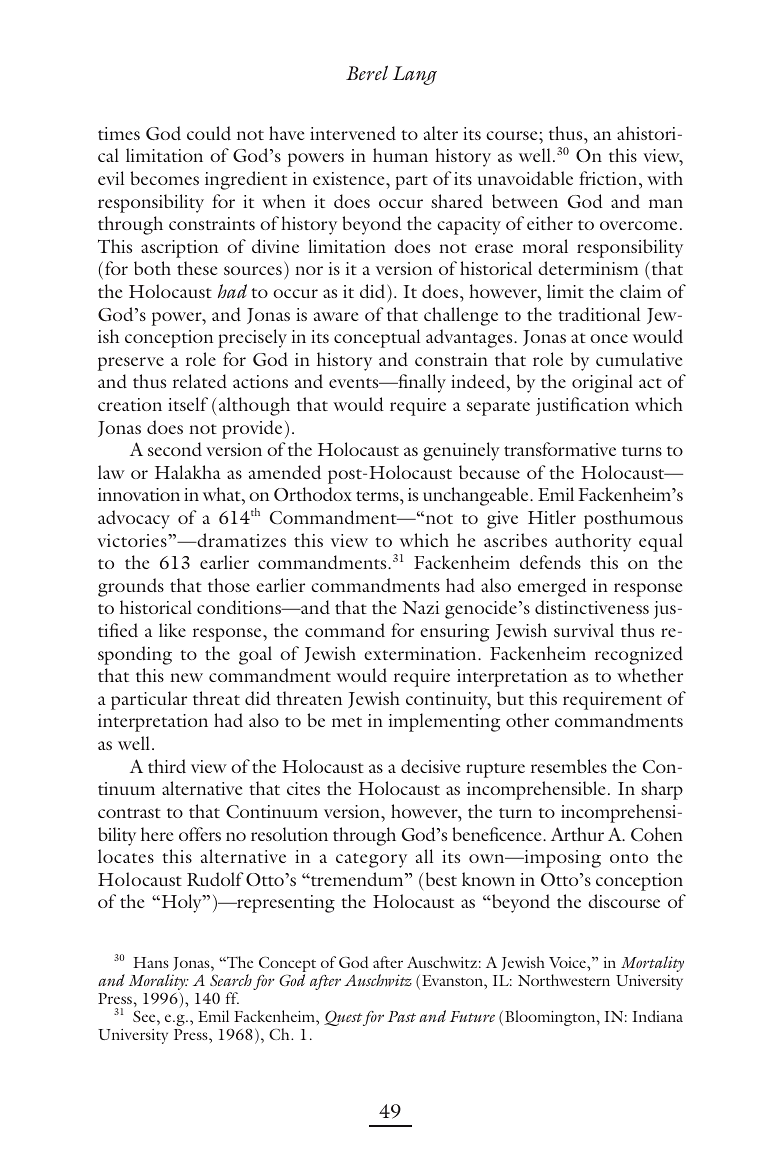 The width and height of the image is (781, 1172). I want to click on authority, so click(593, 542).
